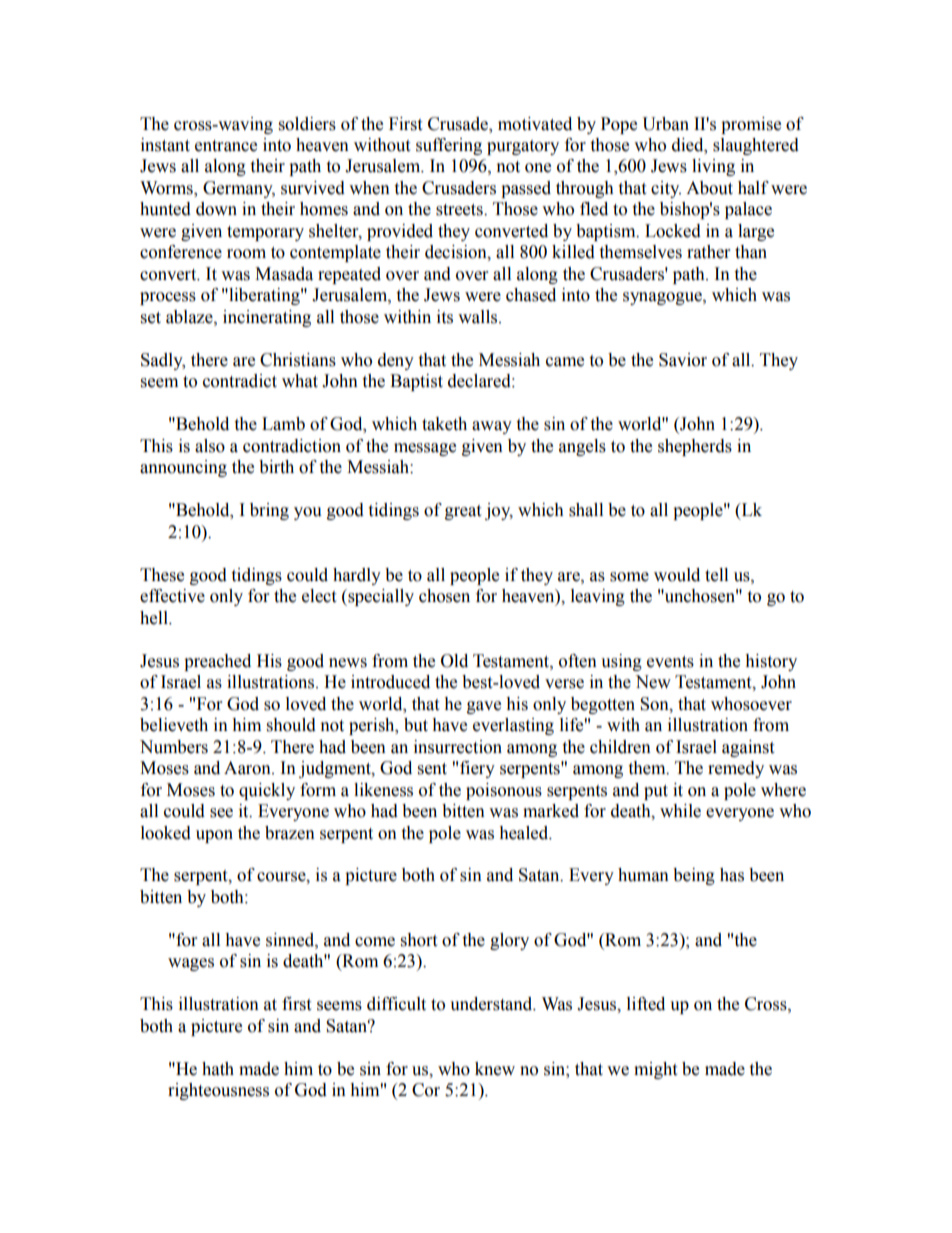 This page has width=952, height=1233. I want to click on tell, so click(716, 575).
